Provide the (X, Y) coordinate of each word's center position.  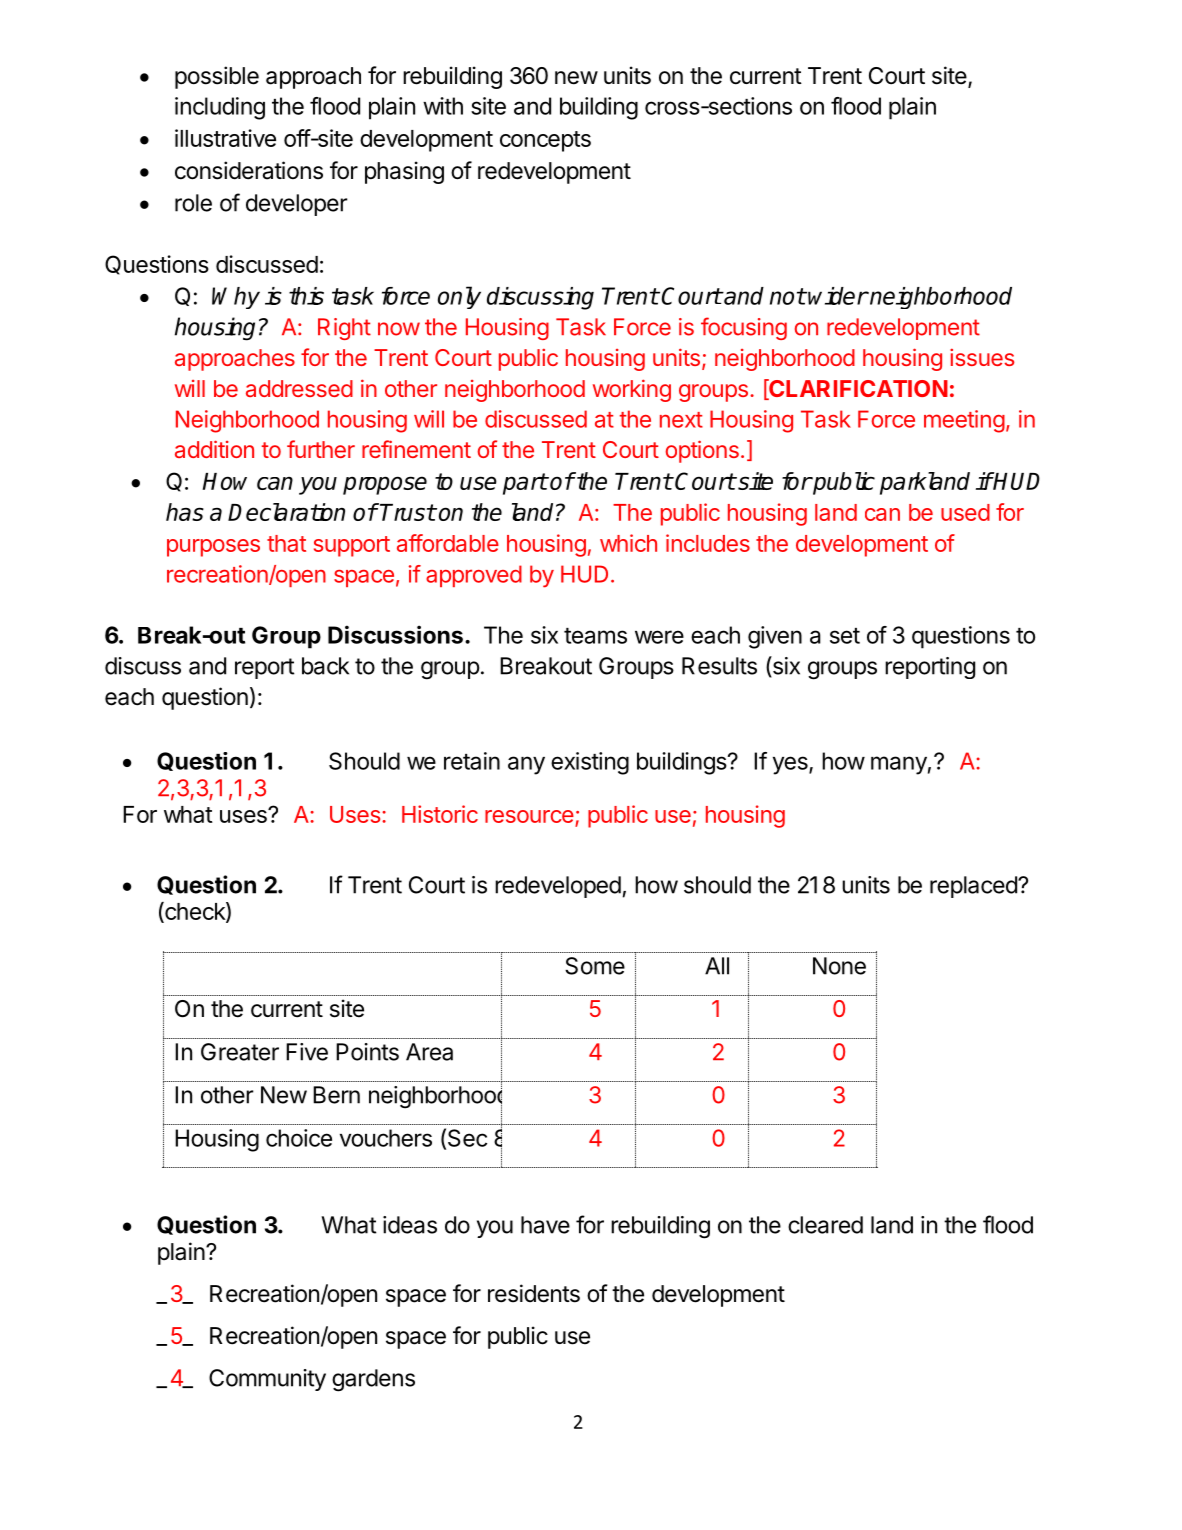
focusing (744, 328)
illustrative (225, 138)
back (325, 666)
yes (791, 765)
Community (267, 1380)
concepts (545, 141)
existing (590, 763)
